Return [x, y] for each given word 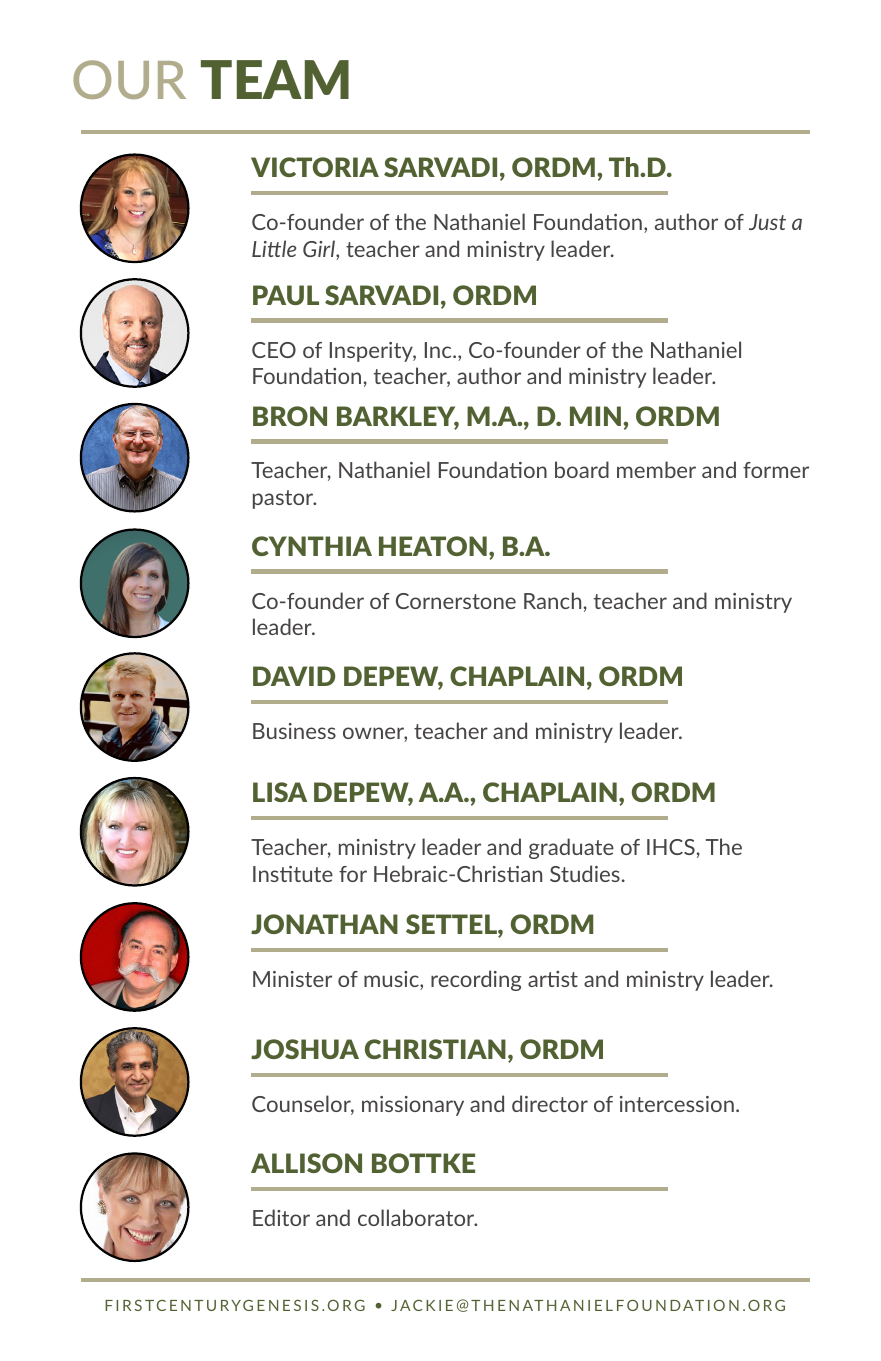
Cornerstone [456, 601]
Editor [281, 1217]
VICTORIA [315, 167]
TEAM [275, 79]
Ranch [554, 600]
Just [767, 222]
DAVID [294, 676]
